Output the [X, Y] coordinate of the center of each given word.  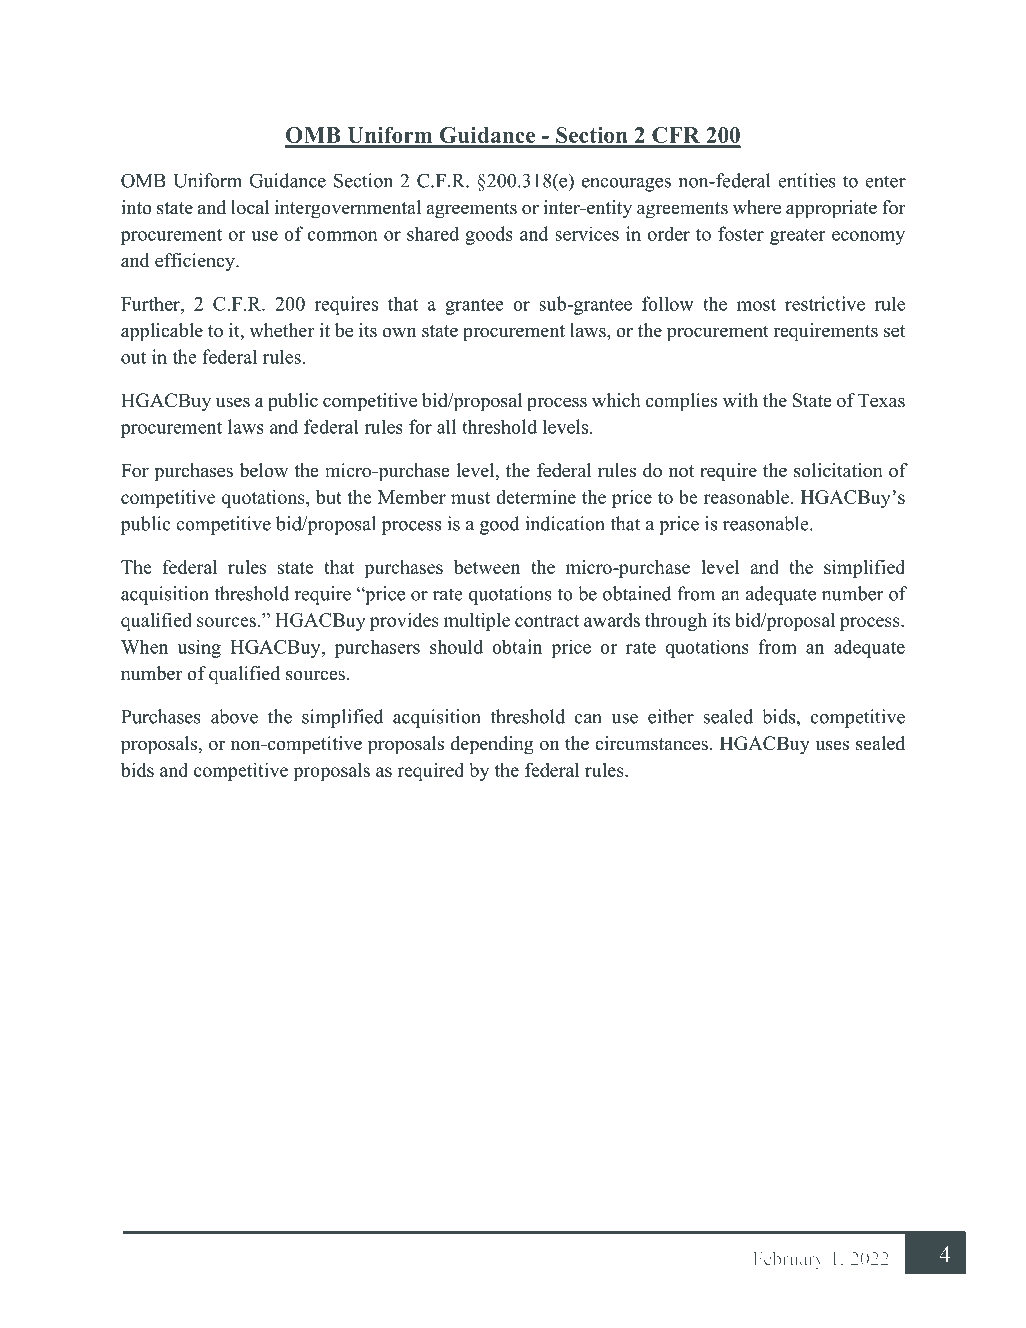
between [487, 567]
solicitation [838, 470]
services [587, 233]
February [789, 1260]
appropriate [831, 209]
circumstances [651, 743]
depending [492, 745]
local [250, 207]
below [263, 470]
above [234, 716]
